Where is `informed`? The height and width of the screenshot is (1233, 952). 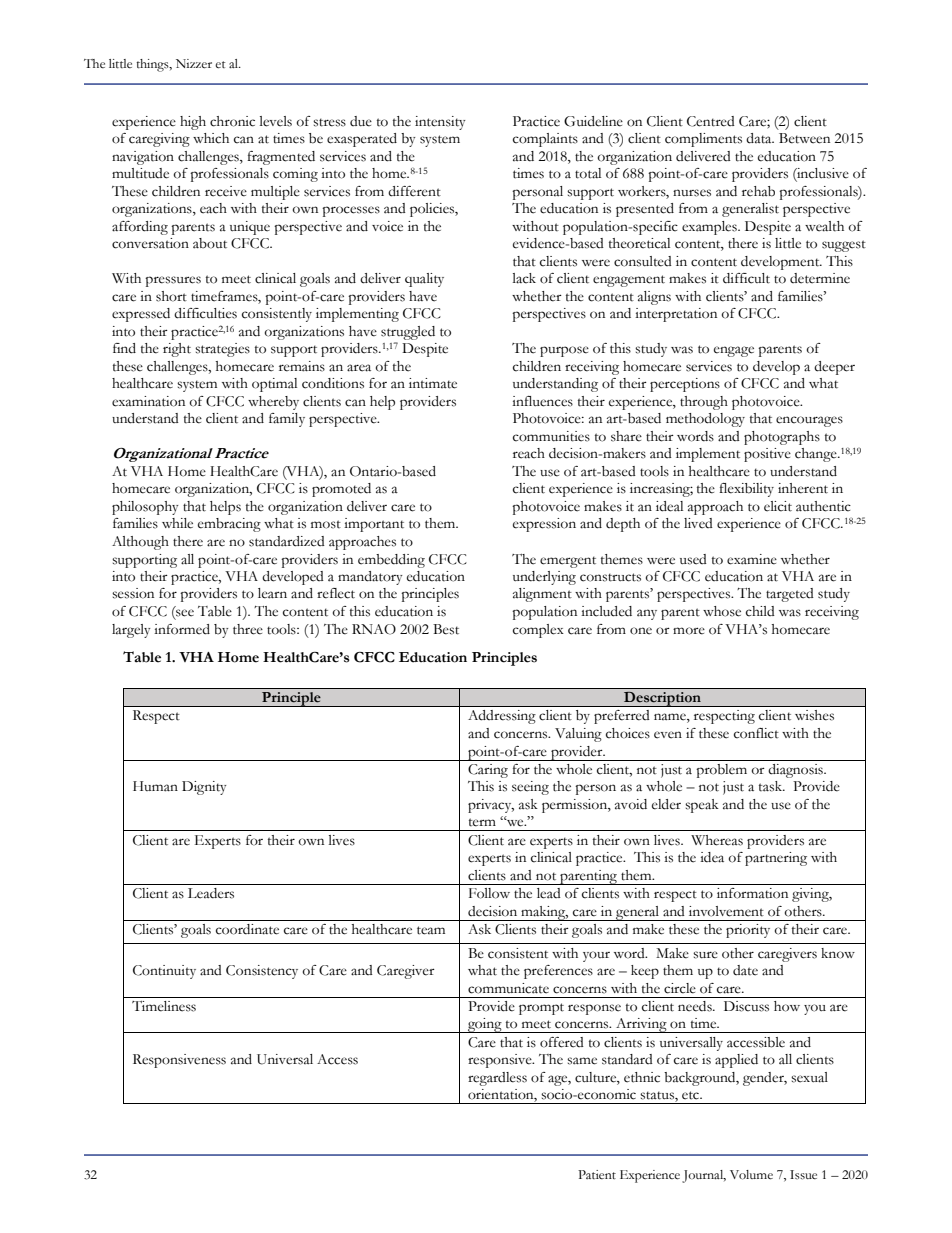 informed is located at coordinates (182, 629).
